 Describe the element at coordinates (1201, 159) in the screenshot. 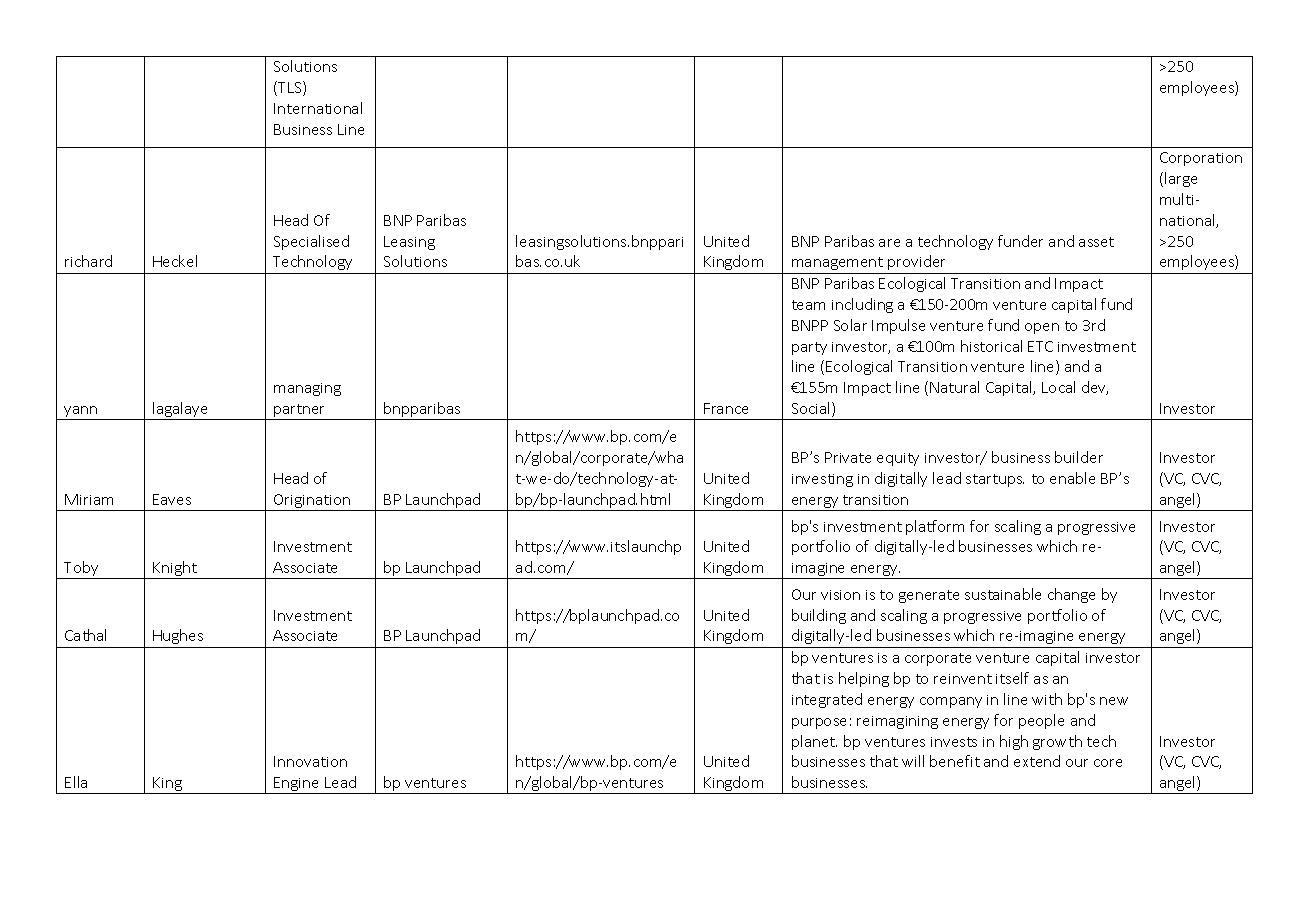

I see `Corporation` at that location.
